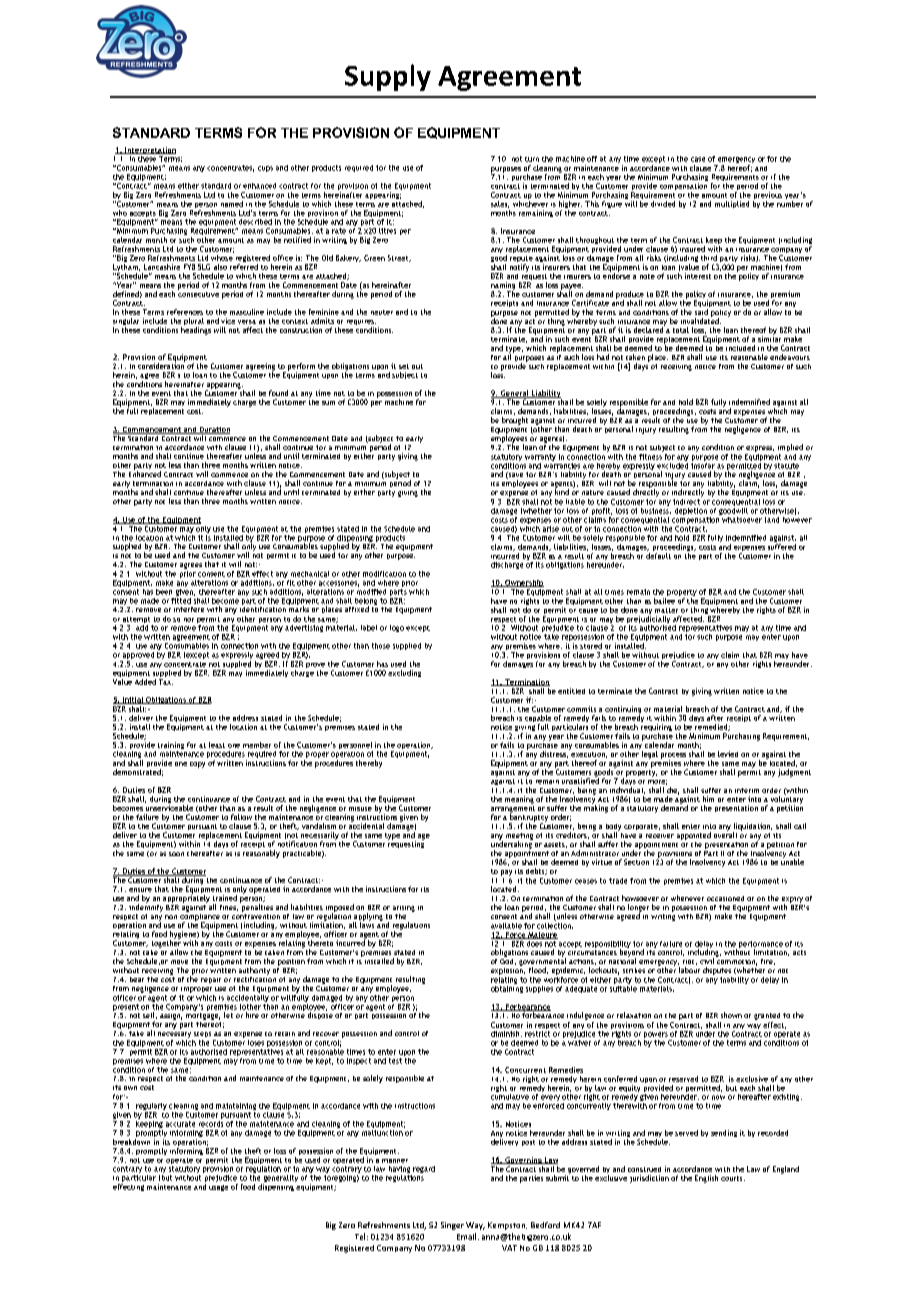 The image size is (924, 1308). Describe the element at coordinates (506, 926) in the screenshot. I see `available` at that location.
